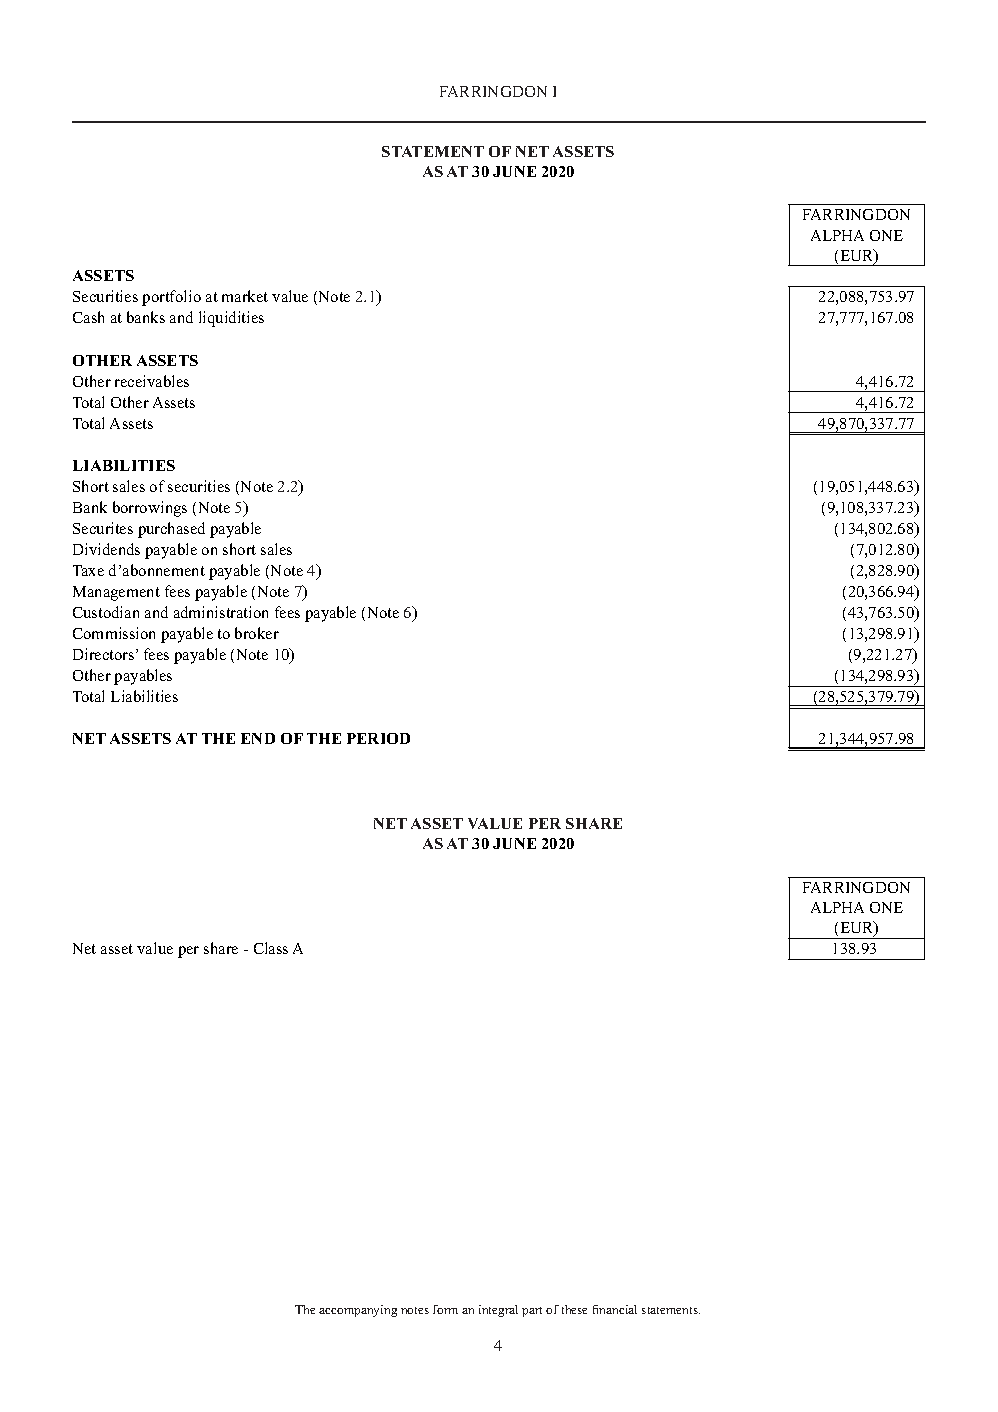 This page has height=1412, width=998. Describe the element at coordinates (498, 1311) in the page. I see `integral` at that location.
